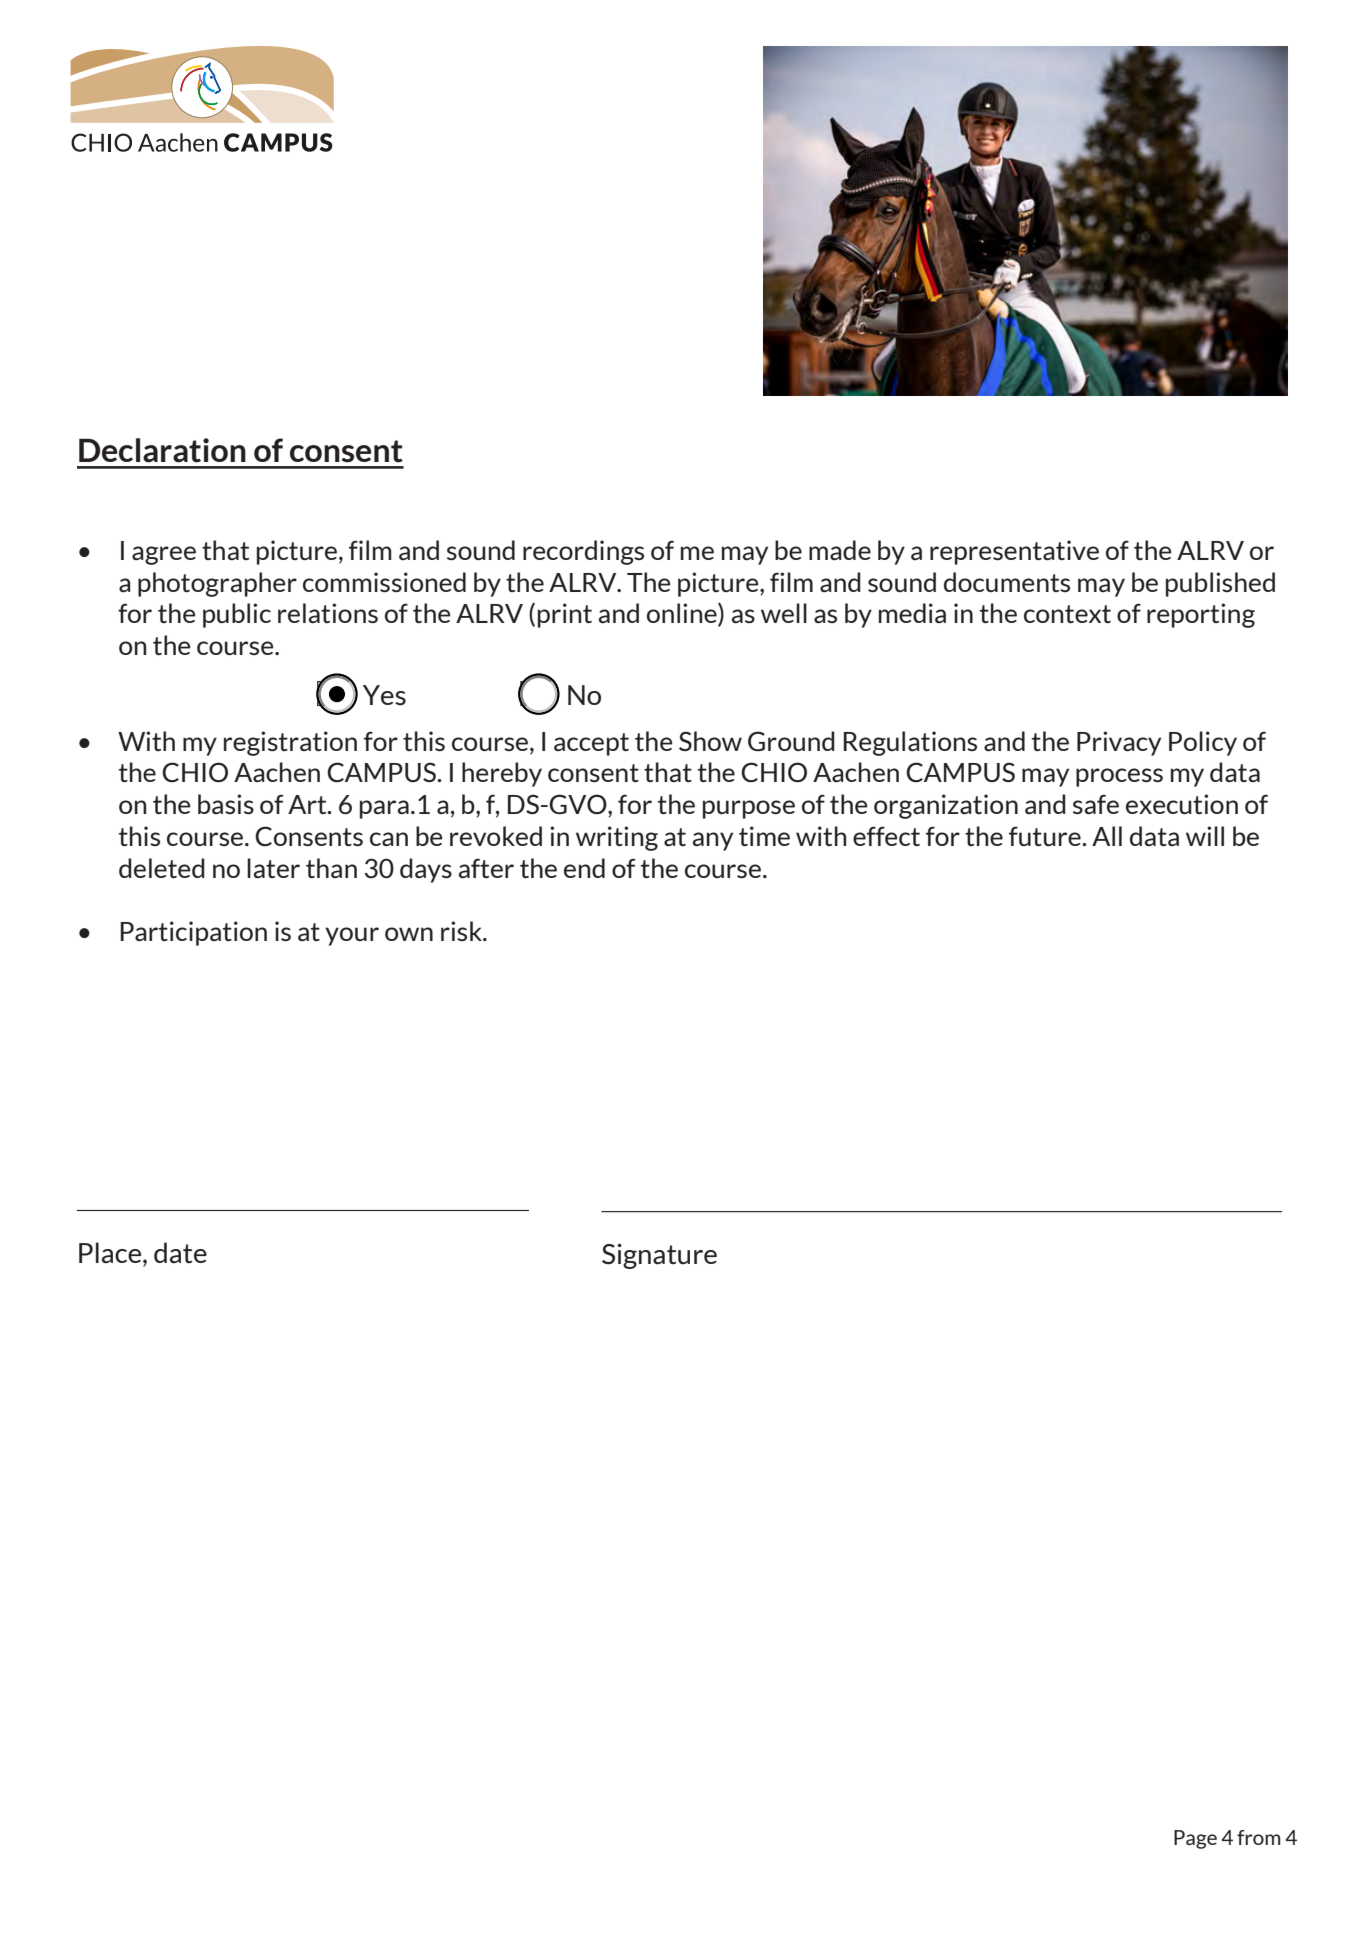  What do you see at coordinates (1014, 552) in the screenshot?
I see `representative` at bounding box center [1014, 552].
